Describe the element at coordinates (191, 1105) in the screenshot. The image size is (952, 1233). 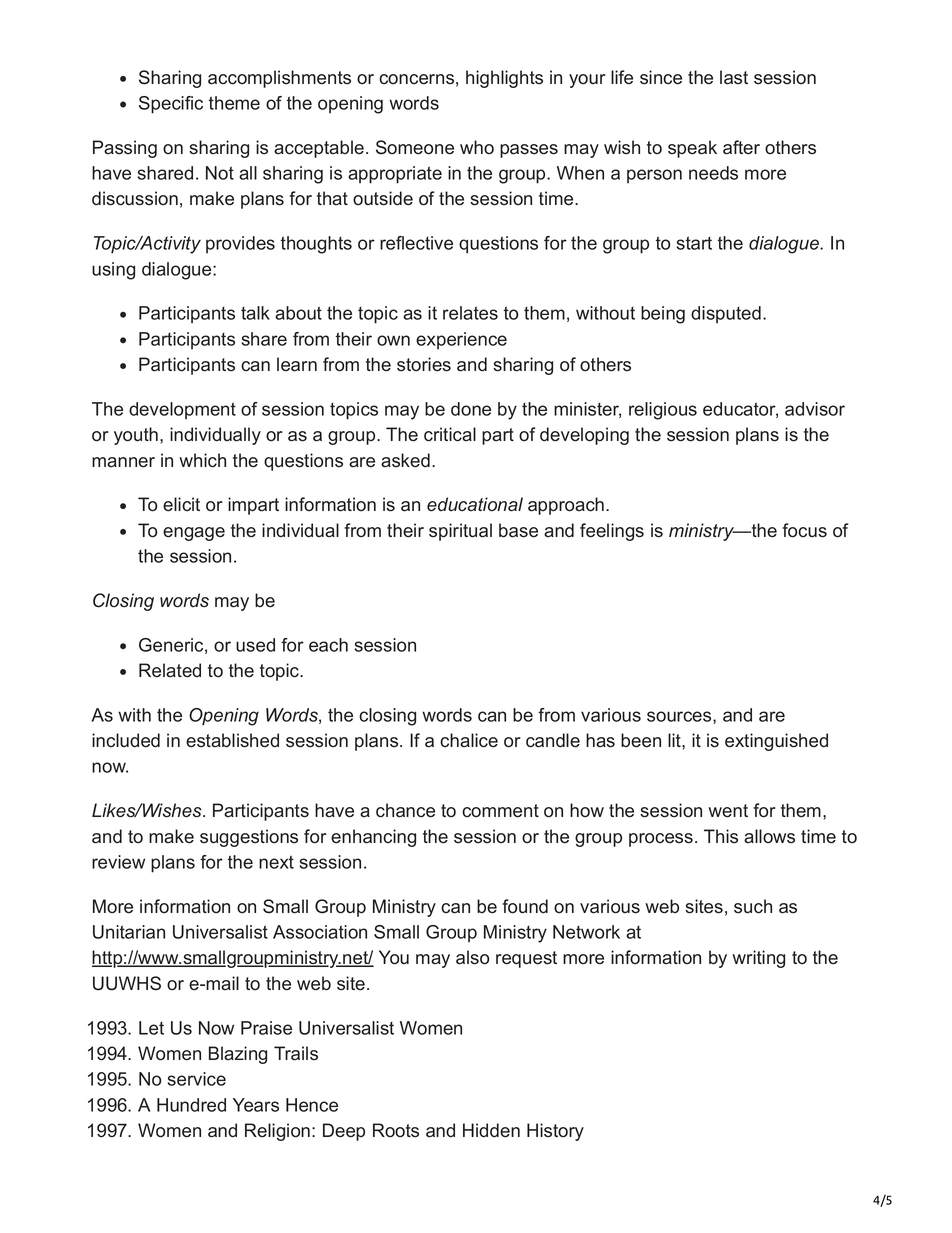
I see `Hundred` at that location.
